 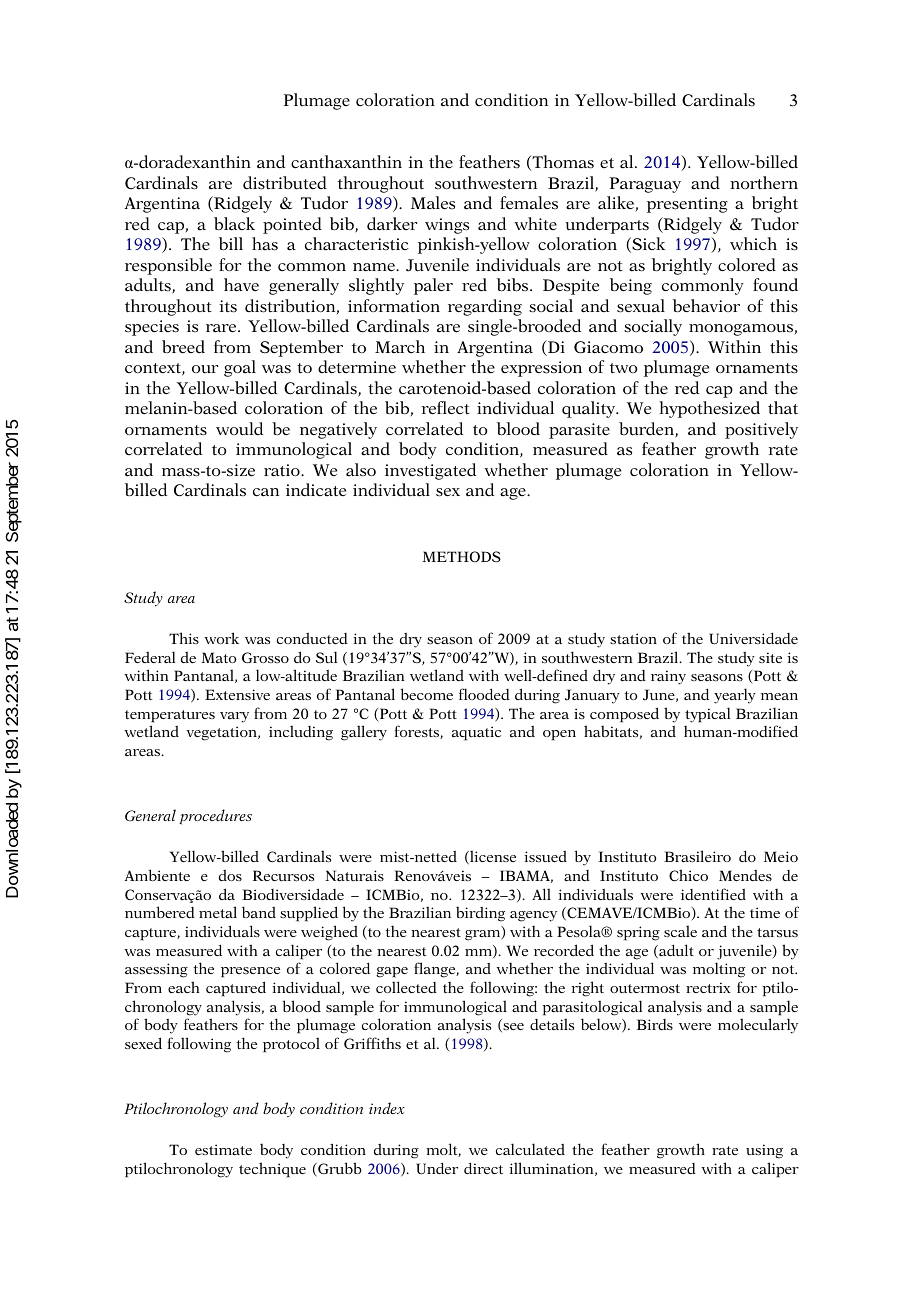 What do you see at coordinates (764, 1151) in the page?
I see `using` at bounding box center [764, 1151].
